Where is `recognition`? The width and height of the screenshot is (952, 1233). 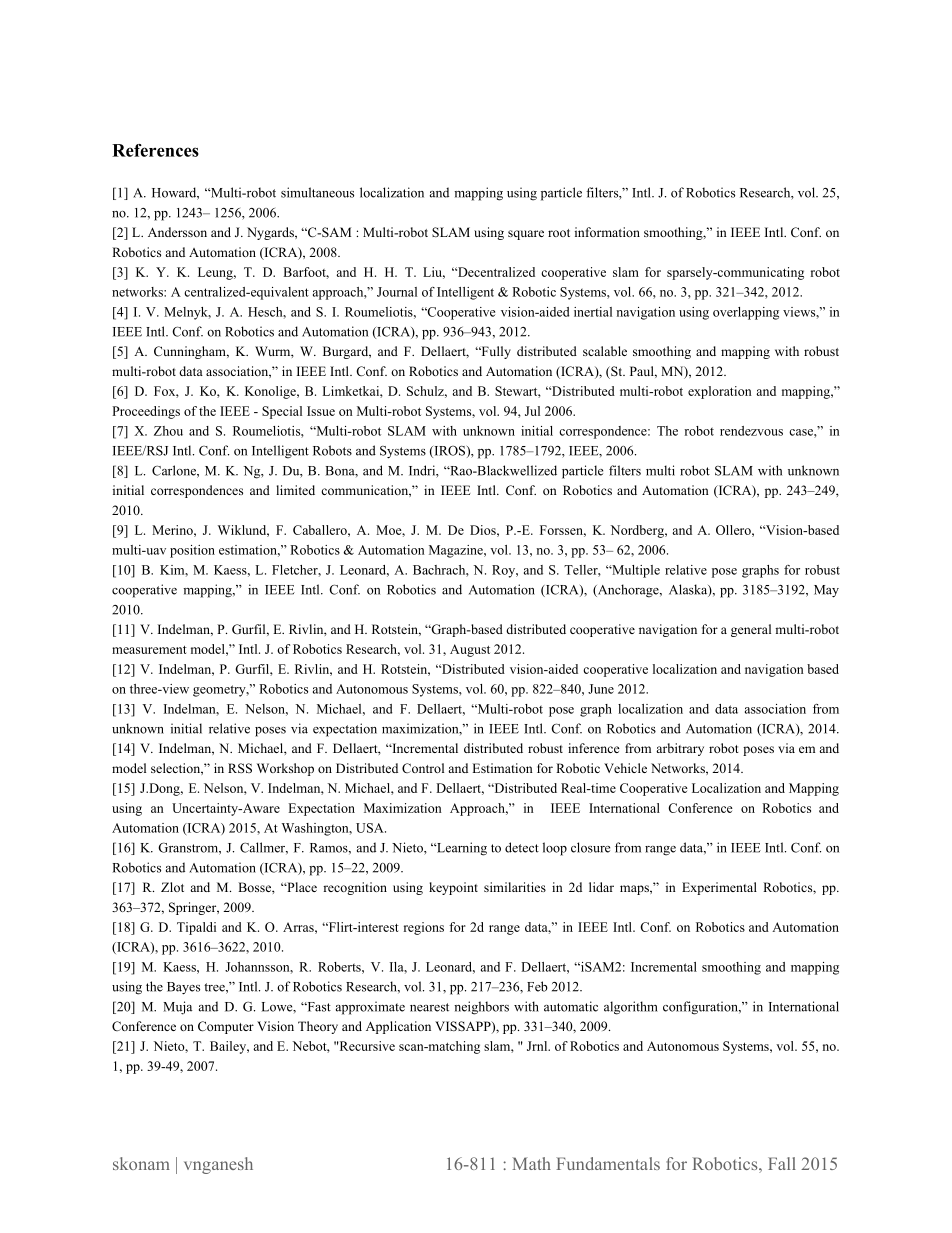 recognition is located at coordinates (355, 888).
